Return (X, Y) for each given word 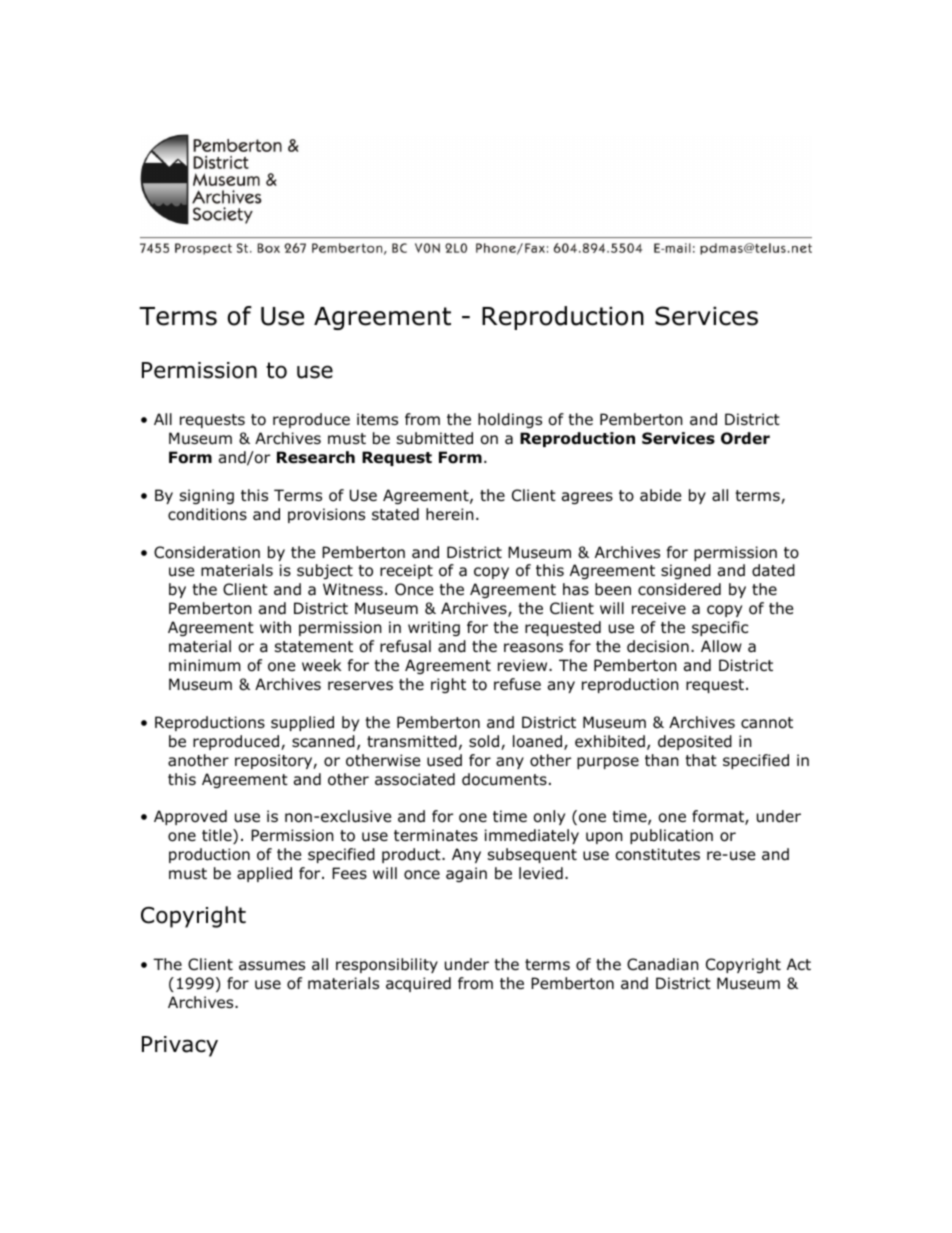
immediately (532, 836)
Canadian (663, 964)
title (218, 836)
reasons (533, 648)
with (275, 627)
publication (671, 836)
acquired (418, 984)
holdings (510, 420)
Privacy (180, 1046)
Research (316, 457)
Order (745, 438)
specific (720, 628)
